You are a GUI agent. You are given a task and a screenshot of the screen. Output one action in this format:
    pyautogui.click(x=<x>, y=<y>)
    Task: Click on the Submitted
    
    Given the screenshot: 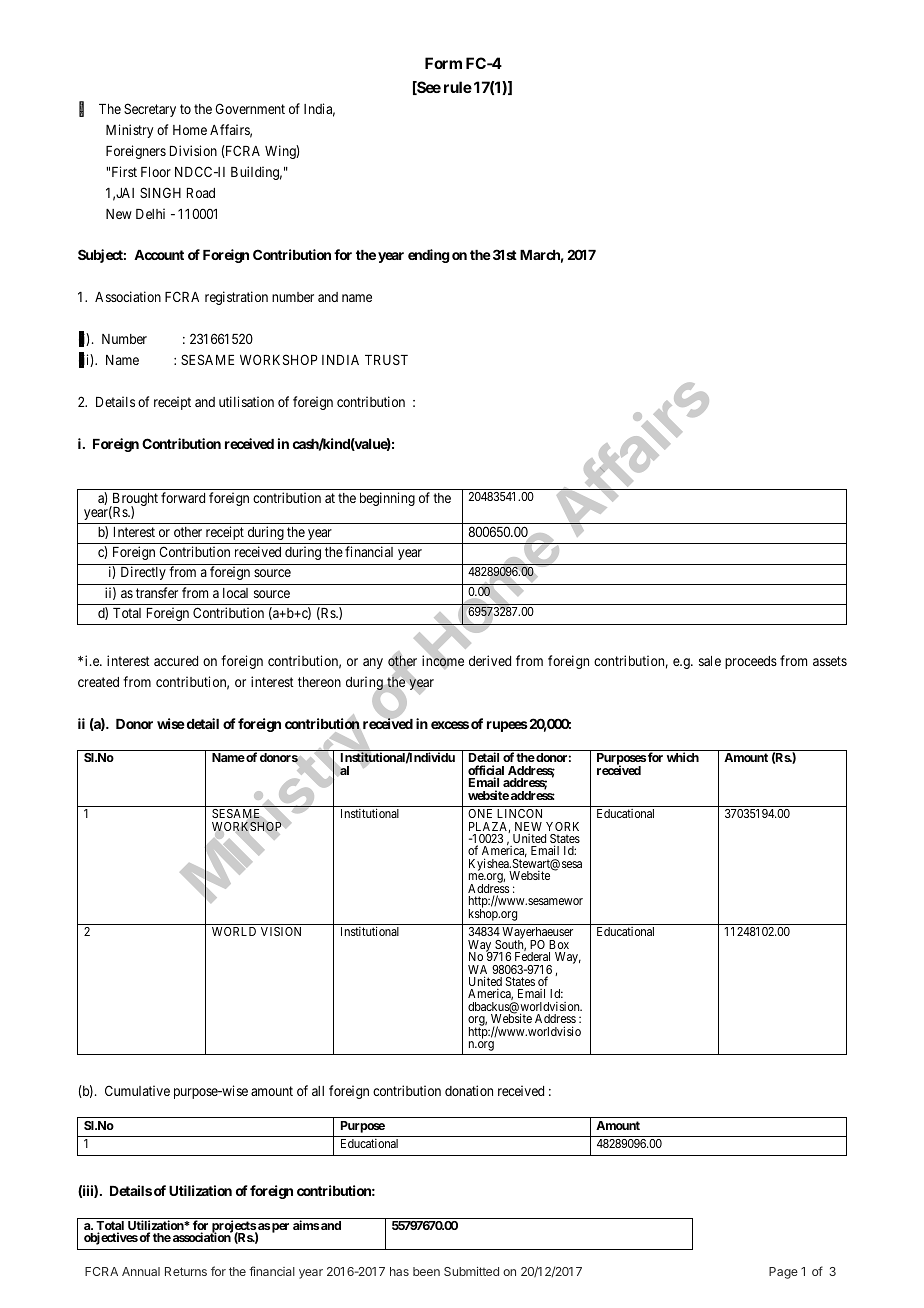 What is the action you would take?
    pyautogui.click(x=471, y=1271)
